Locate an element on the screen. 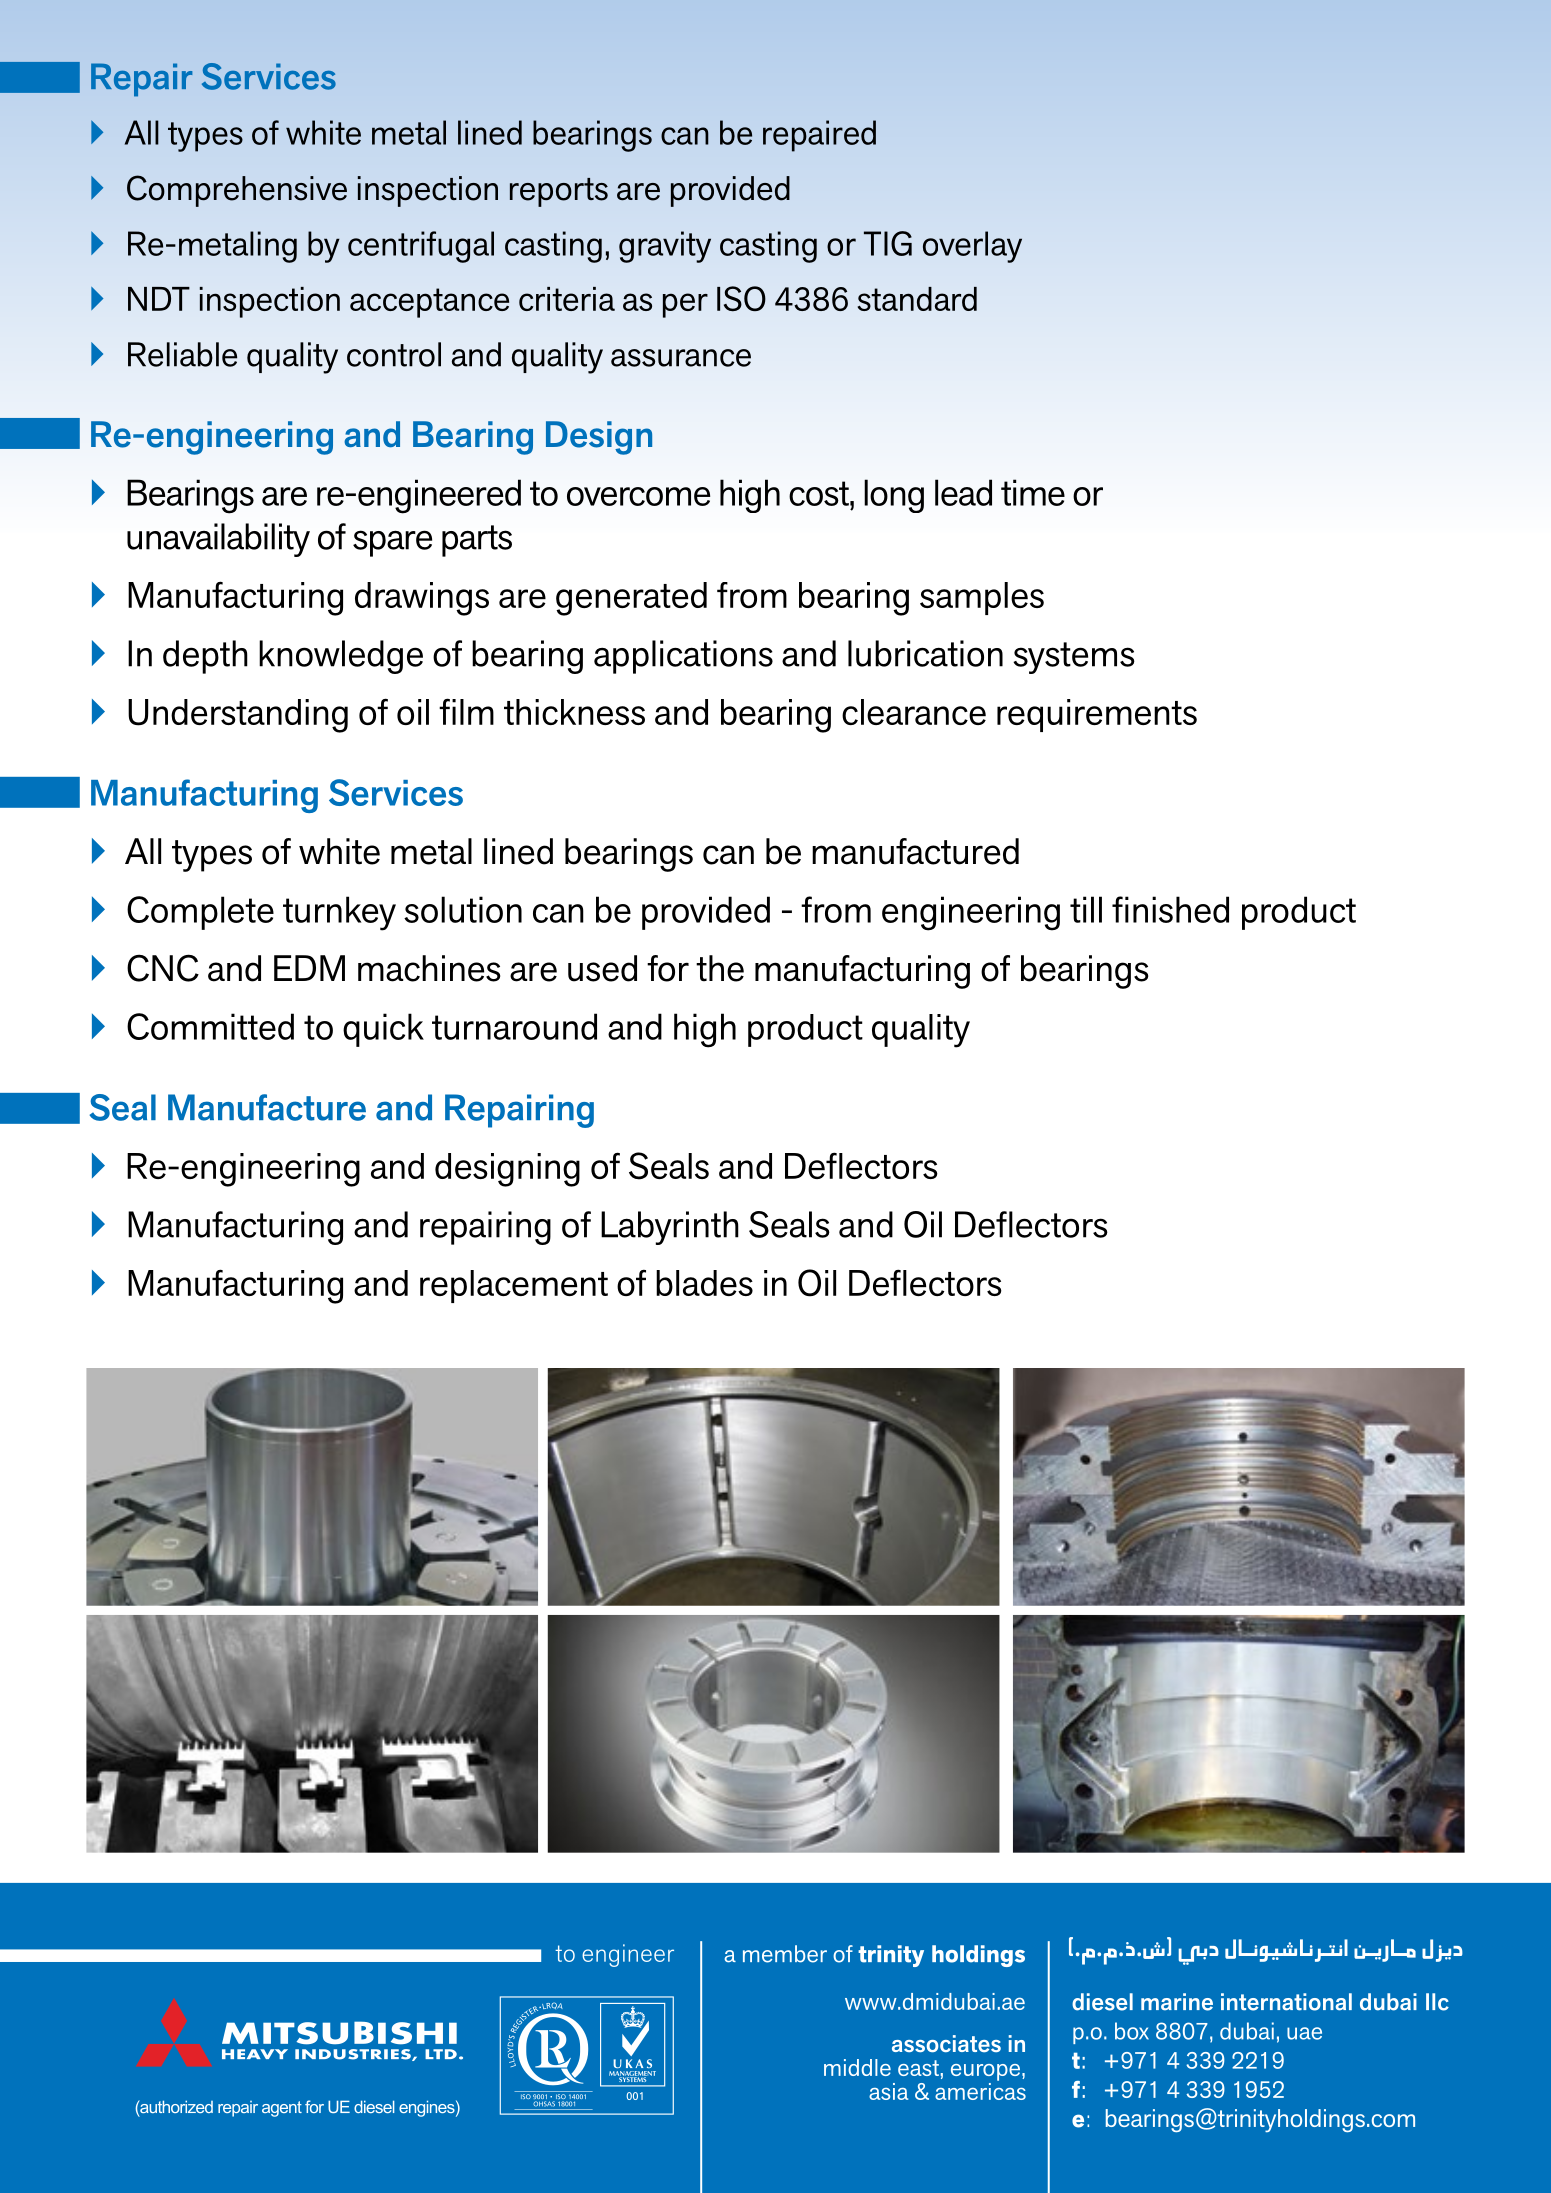 The width and height of the screenshot is (1551, 2193). replacement is located at coordinates (514, 1286).
